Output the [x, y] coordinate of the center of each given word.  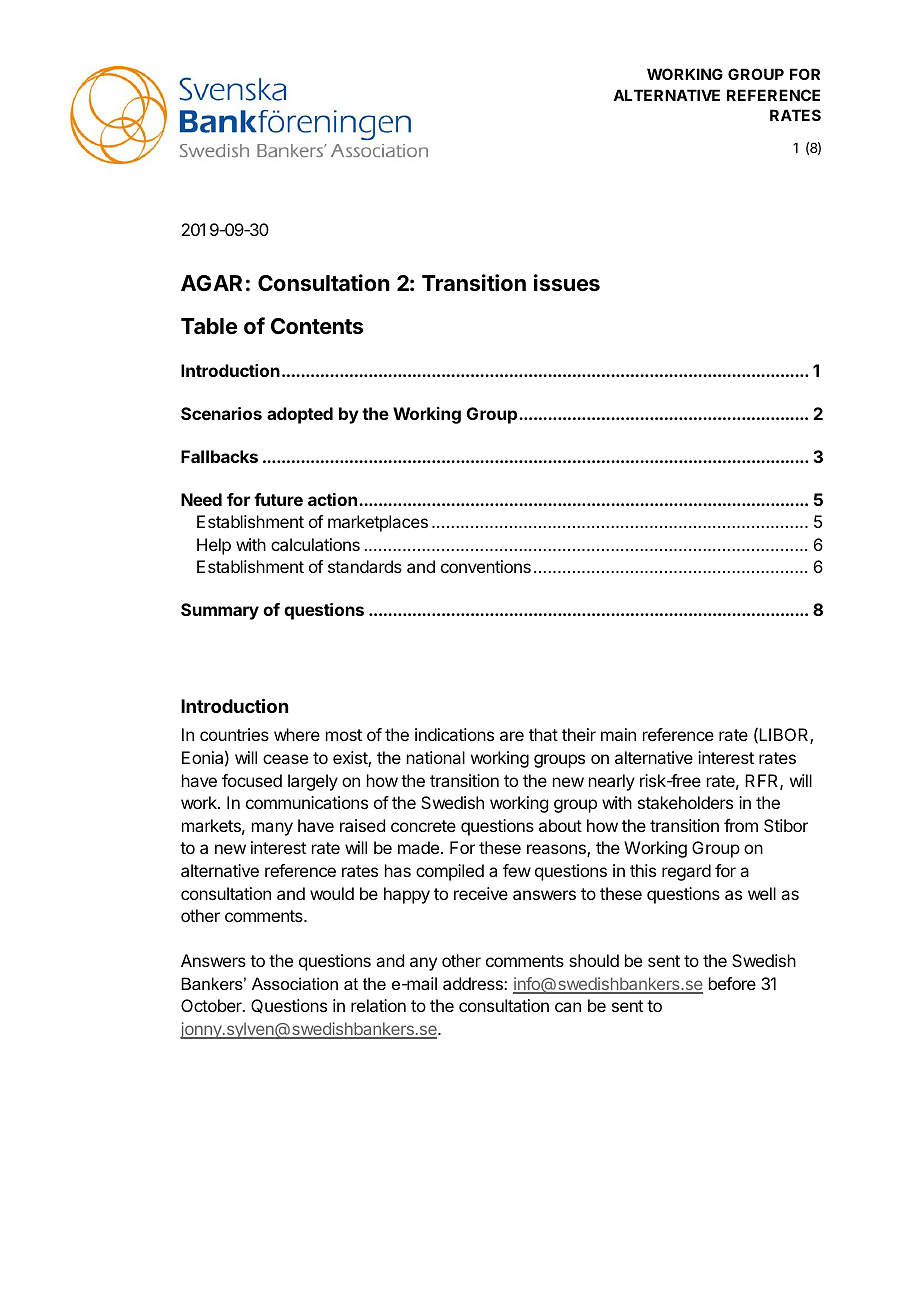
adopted [300, 415]
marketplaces [378, 523]
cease [285, 759]
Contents [317, 326]
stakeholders [685, 802]
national [436, 757]
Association [295, 983]
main [618, 734]
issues [567, 283]
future [278, 499]
